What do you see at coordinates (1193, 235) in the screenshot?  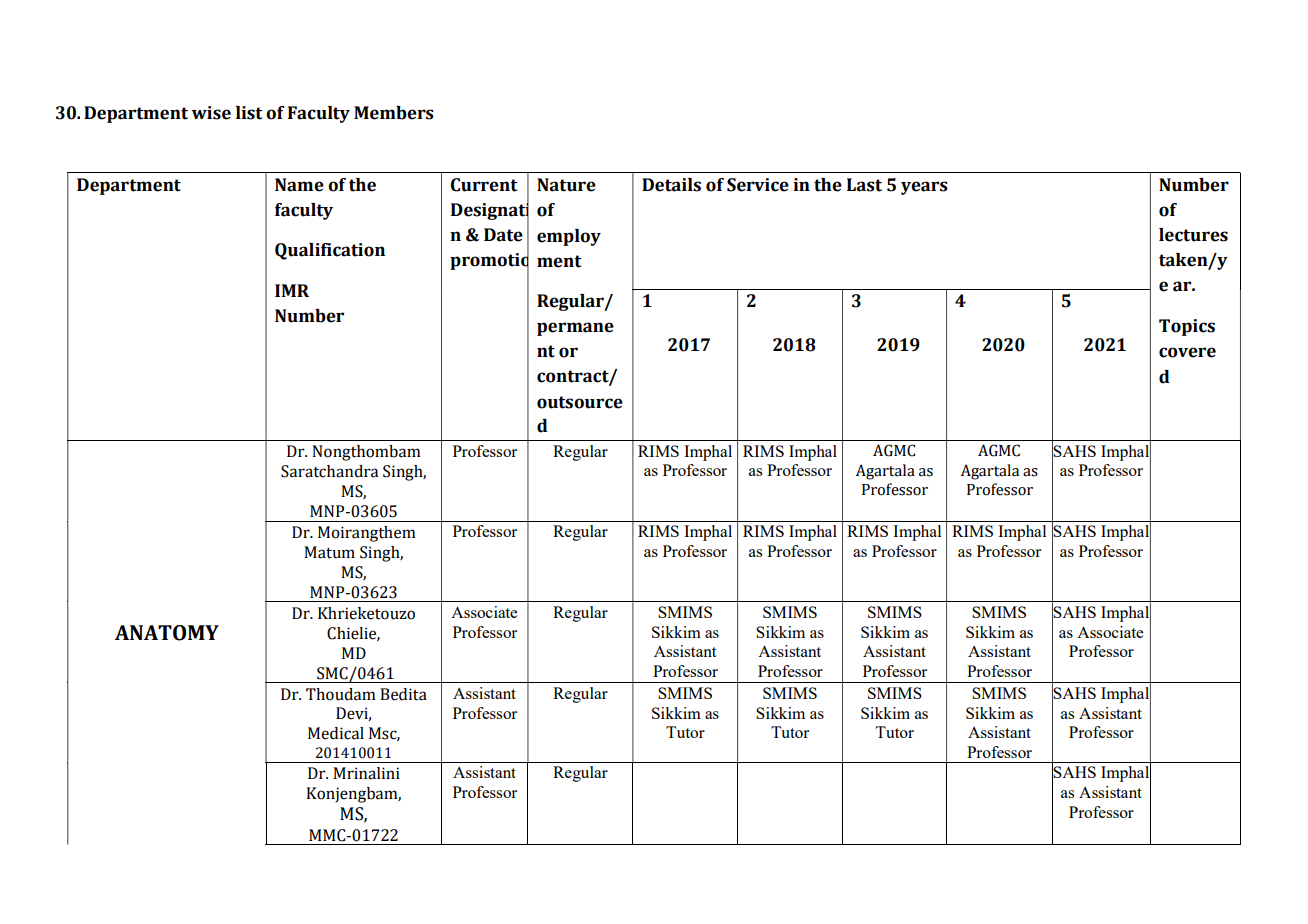 I see `lectures` at bounding box center [1193, 235].
